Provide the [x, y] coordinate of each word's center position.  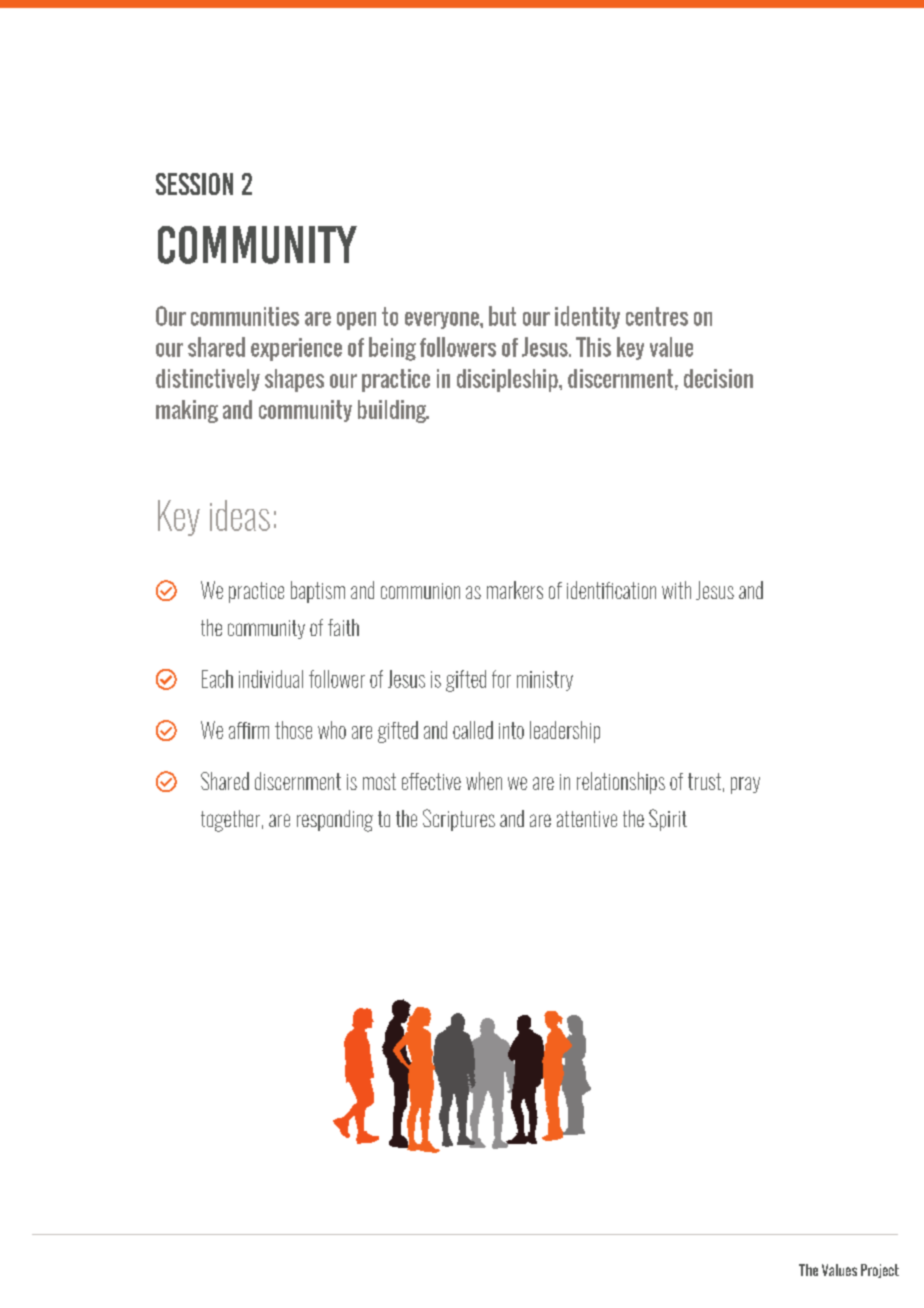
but [502, 316]
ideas [240, 515]
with [676, 590]
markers [515, 590]
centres [657, 316]
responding [335, 821]
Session [194, 184]
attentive [587, 819]
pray [745, 785]
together [230, 821]
